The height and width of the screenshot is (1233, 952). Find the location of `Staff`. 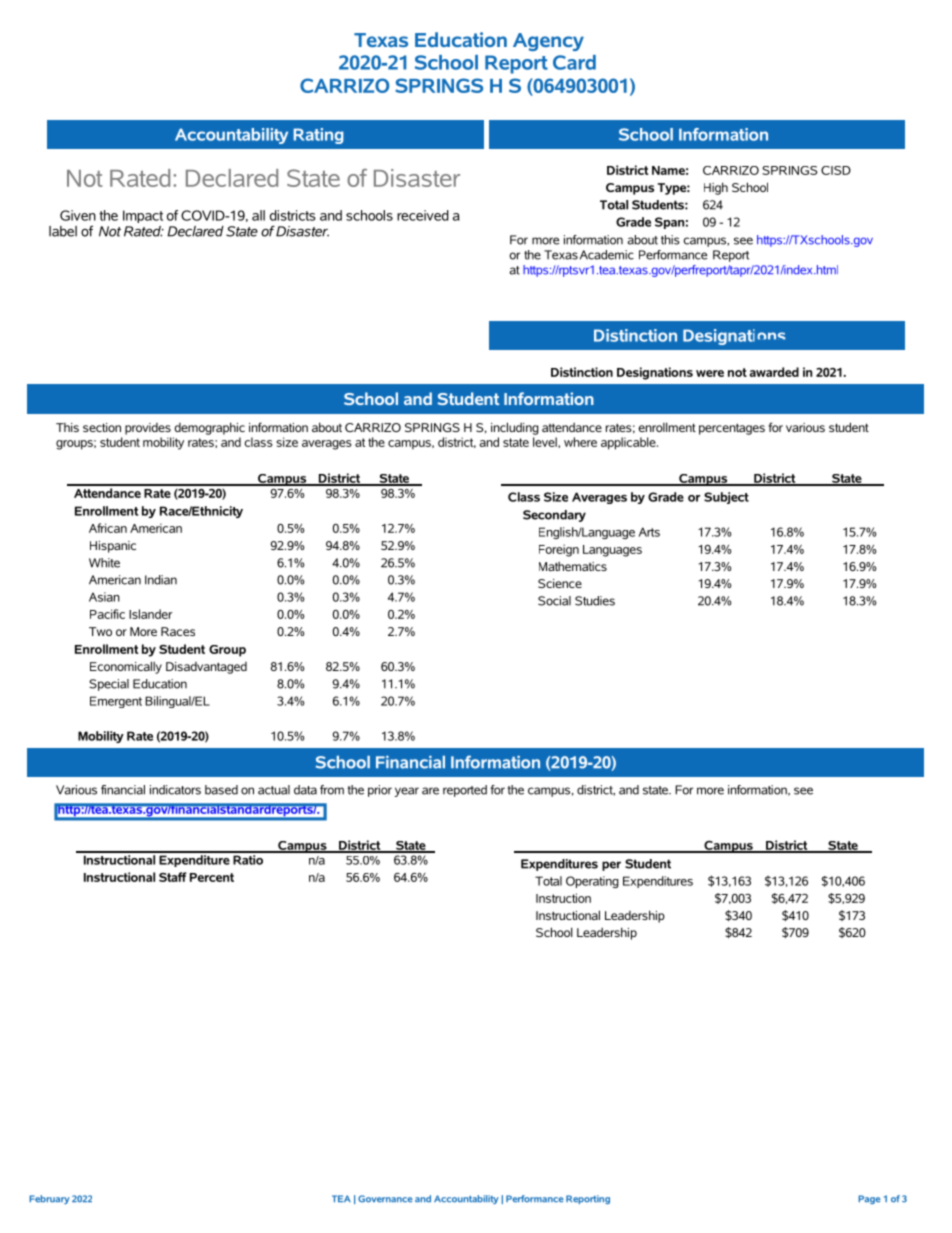

Staff is located at coordinates (173, 877).
